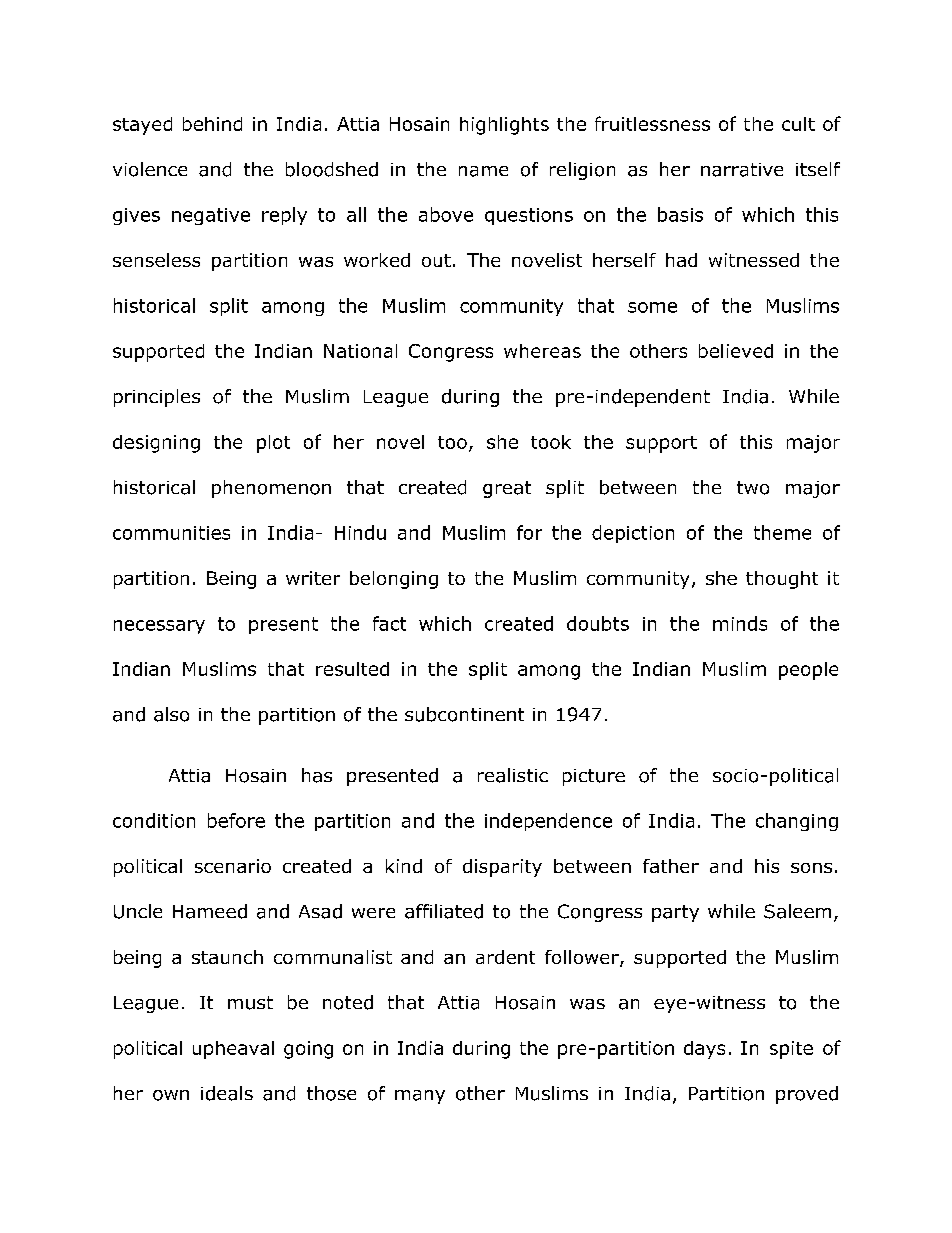 The height and width of the document is (1233, 952). What do you see at coordinates (233, 1050) in the document?
I see `upheaval` at bounding box center [233, 1050].
